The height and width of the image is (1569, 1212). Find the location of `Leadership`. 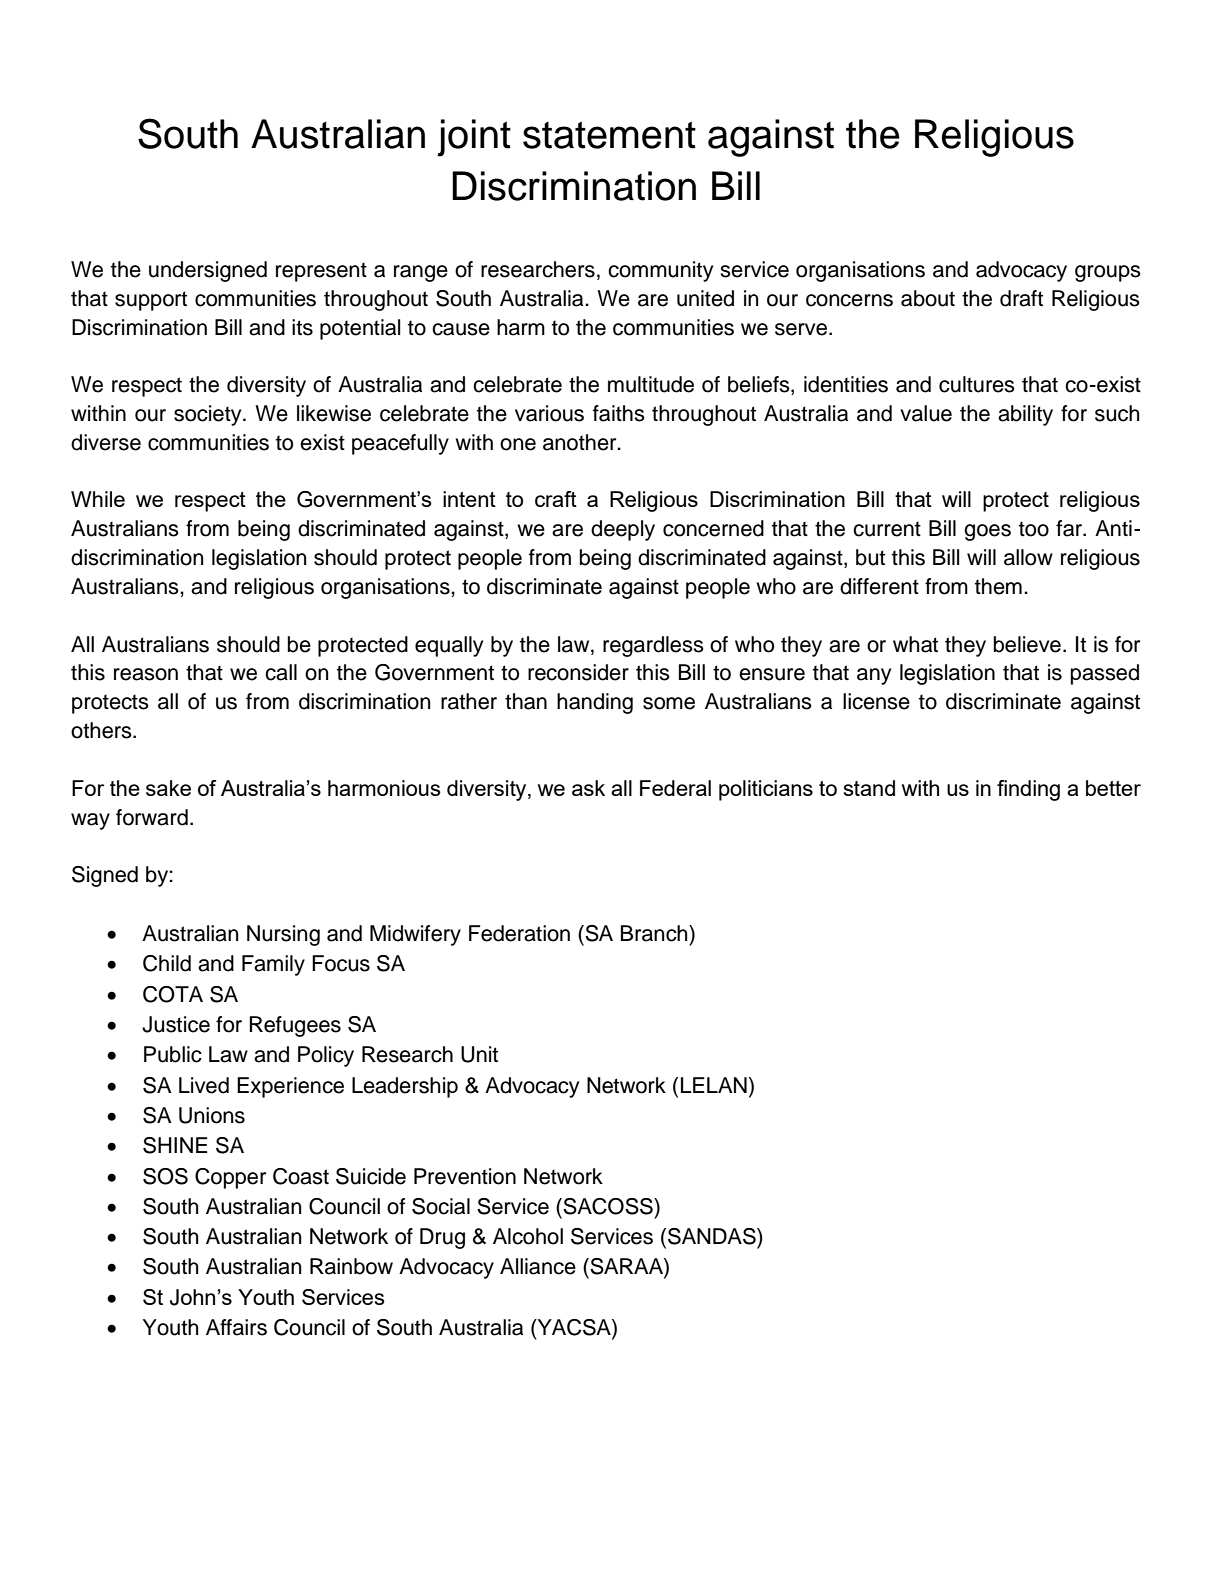

Leadership is located at coordinates (405, 1087).
